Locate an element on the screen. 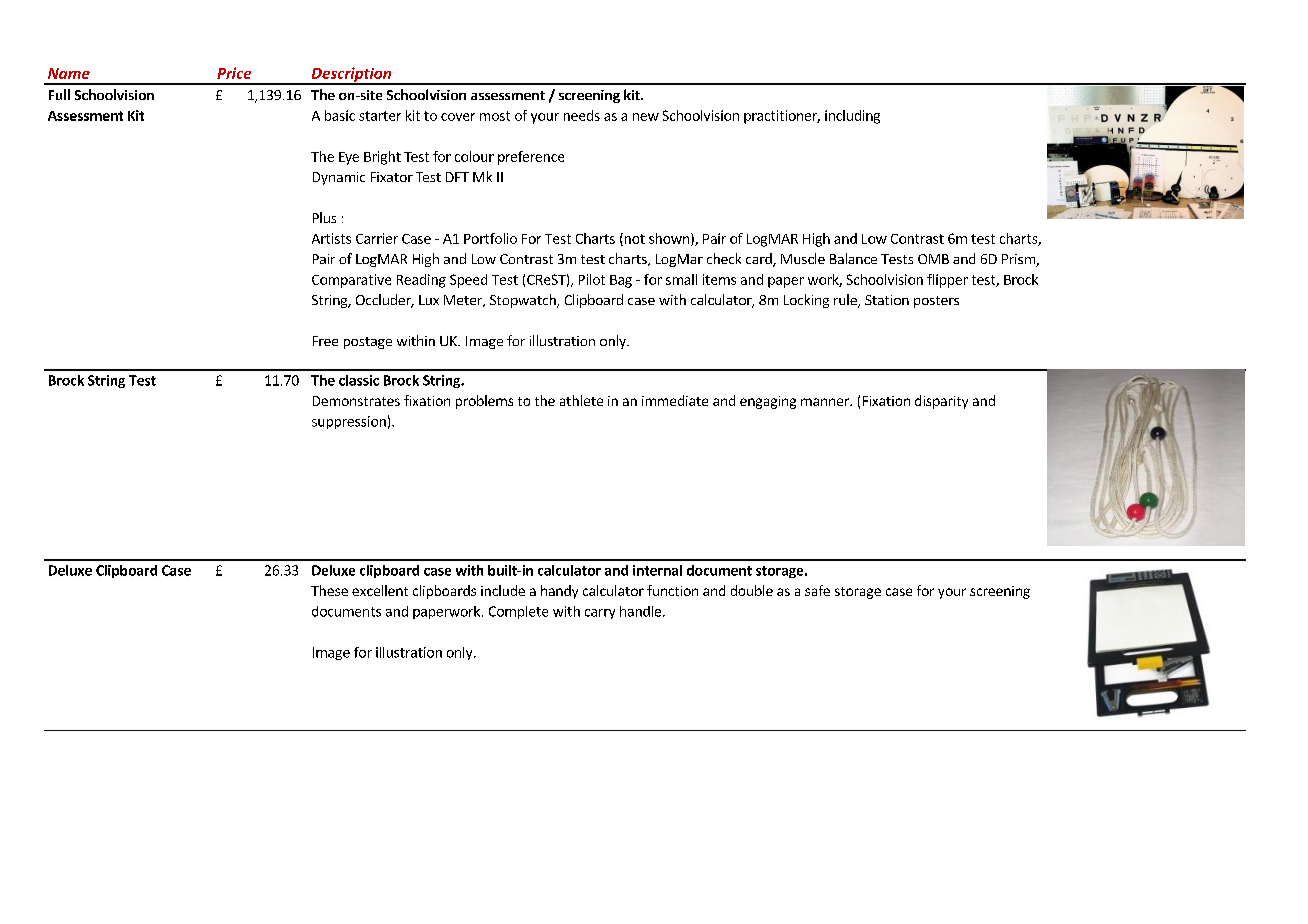  including is located at coordinates (852, 117).
